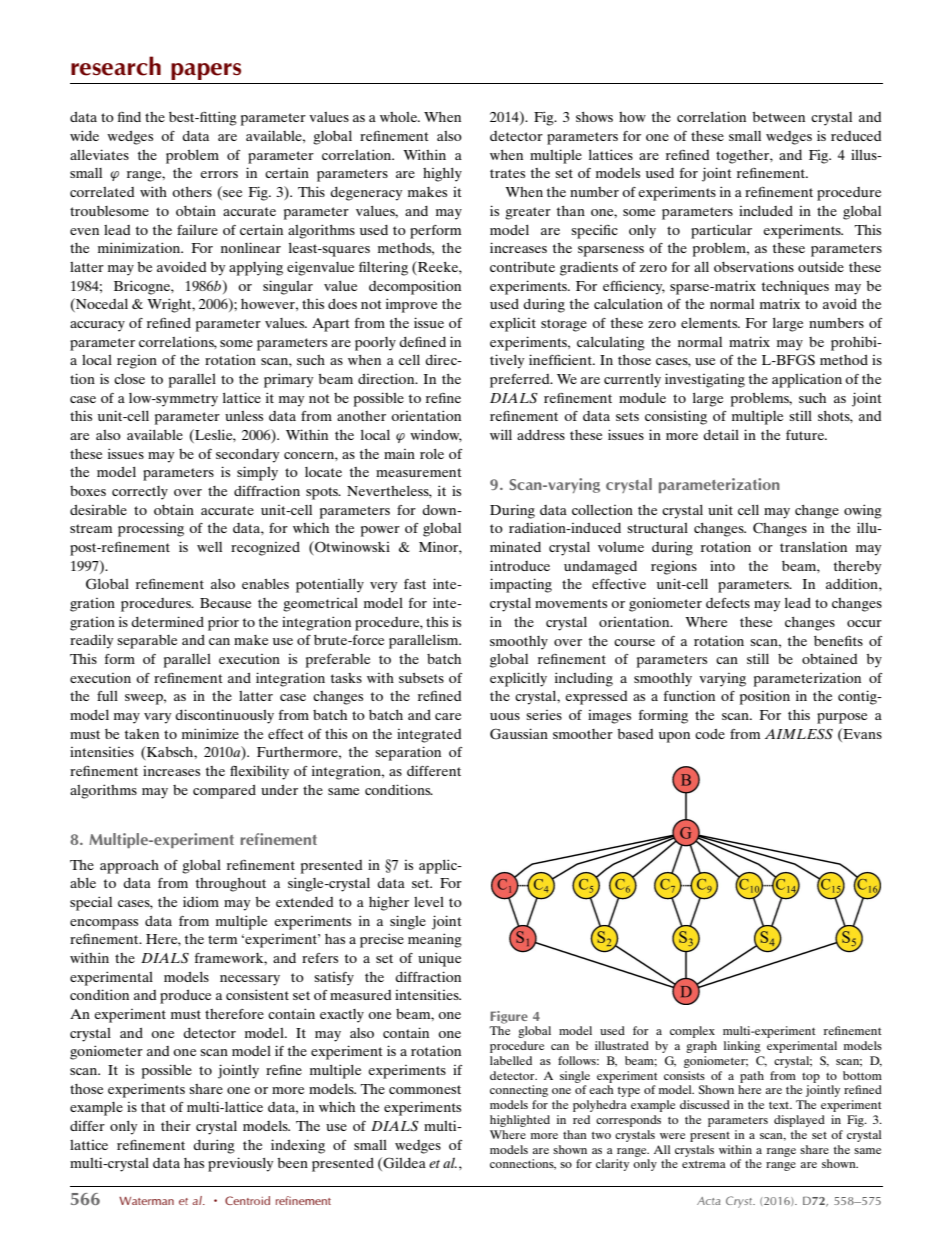  Describe the element at coordinates (692, 1032) in the screenshot. I see `complex` at that location.
